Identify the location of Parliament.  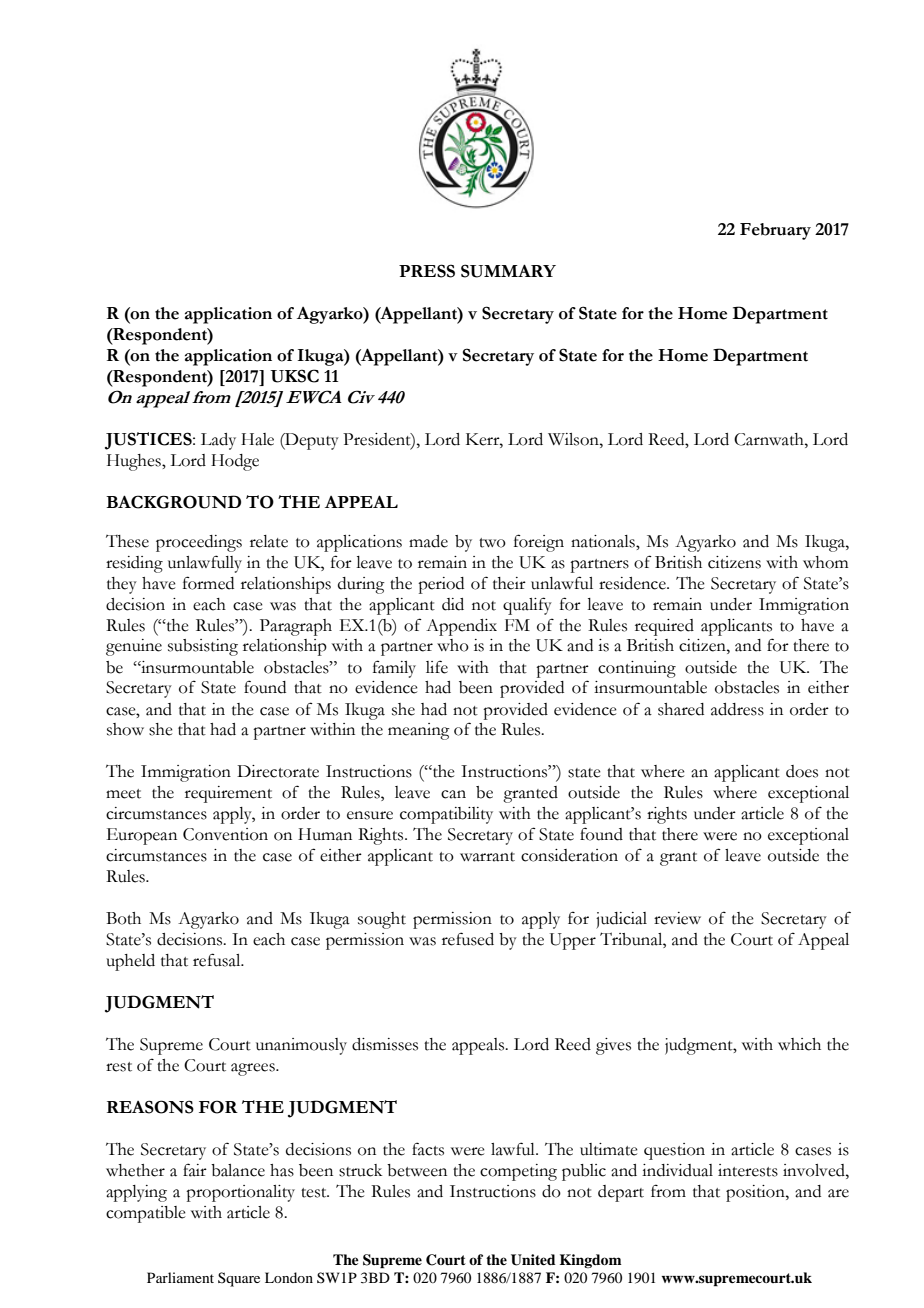
(180, 1277).
